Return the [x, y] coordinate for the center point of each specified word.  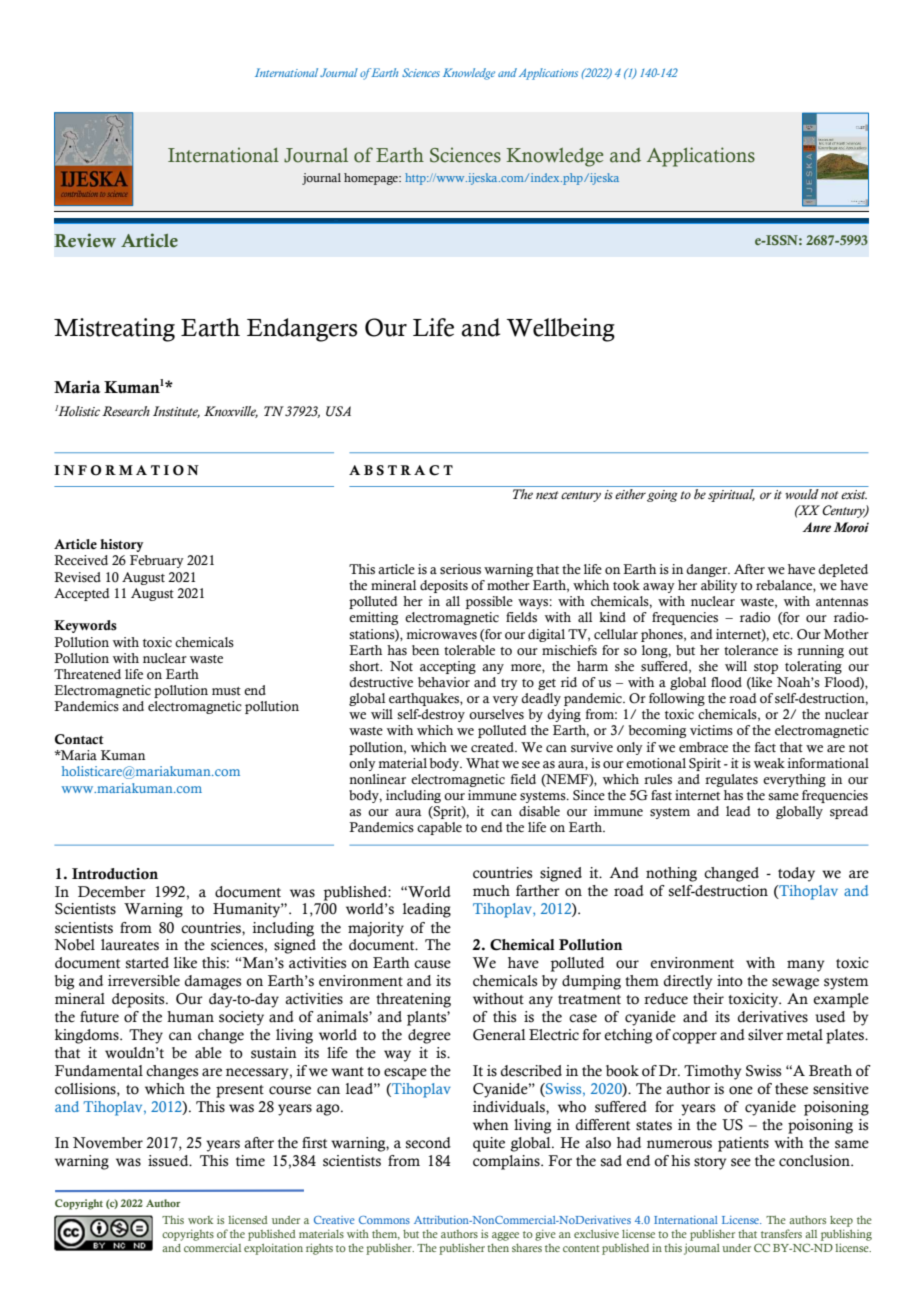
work [200, 1220]
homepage [372, 179]
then [498, 1247]
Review [85, 240]
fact [765, 747]
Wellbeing [561, 330]
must [226, 691]
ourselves [496, 714]
